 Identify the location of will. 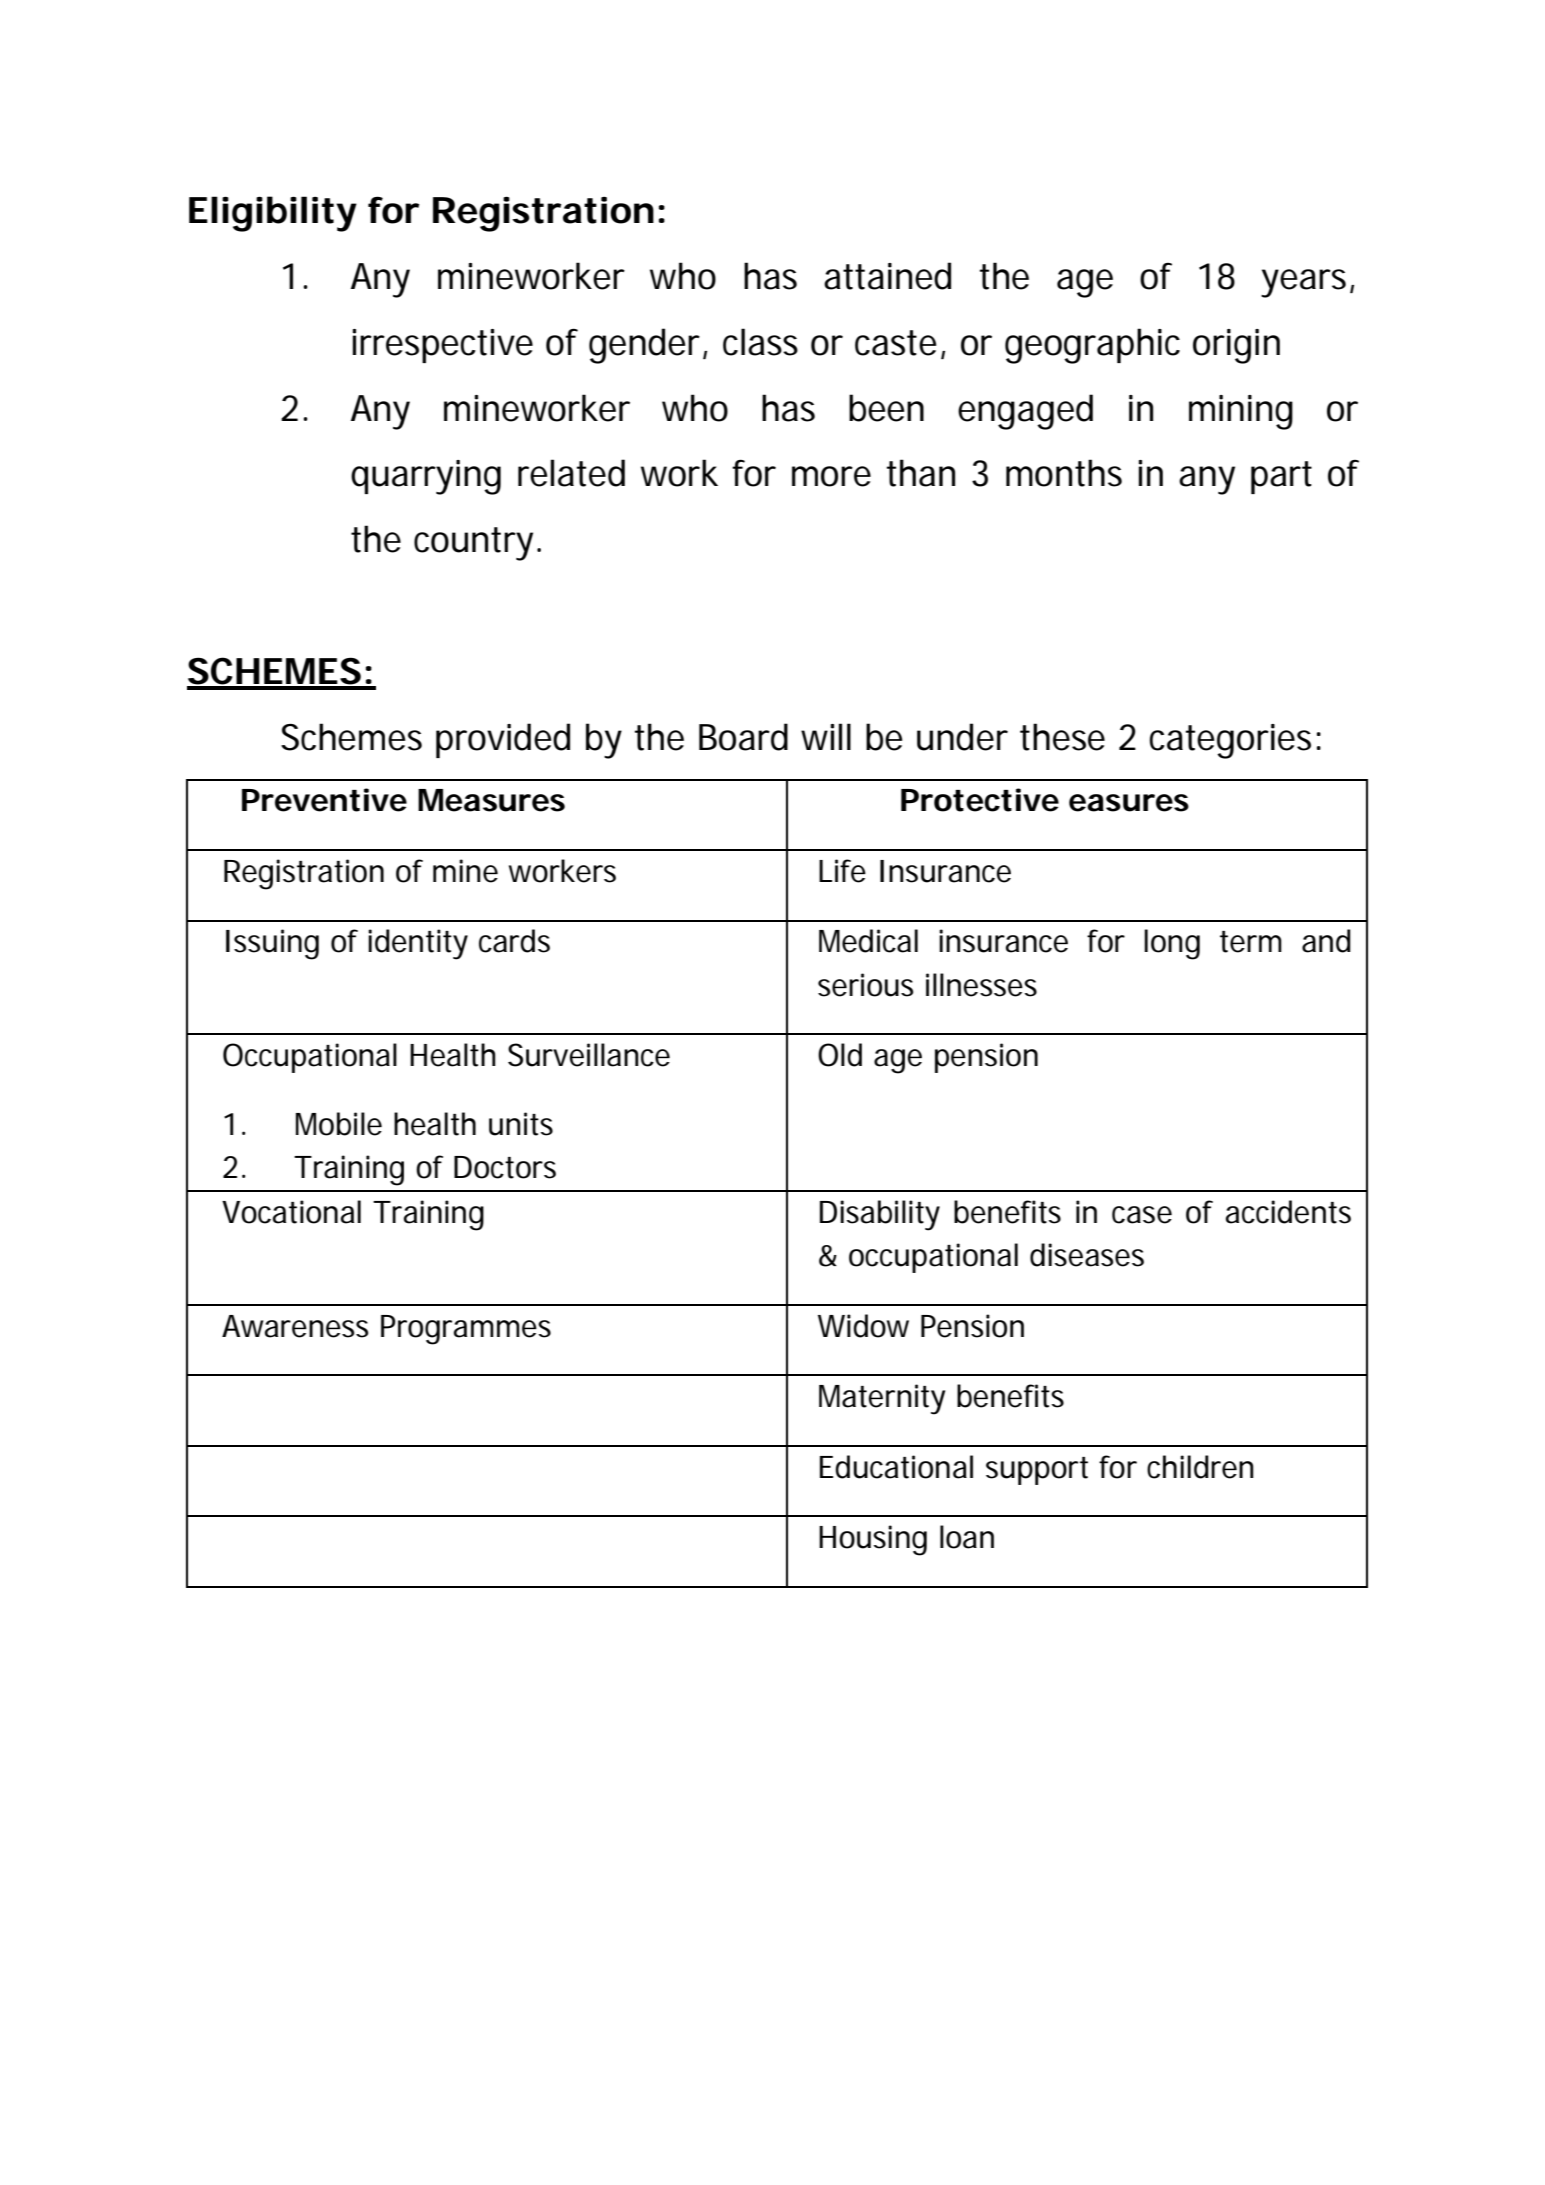
(826, 736).
